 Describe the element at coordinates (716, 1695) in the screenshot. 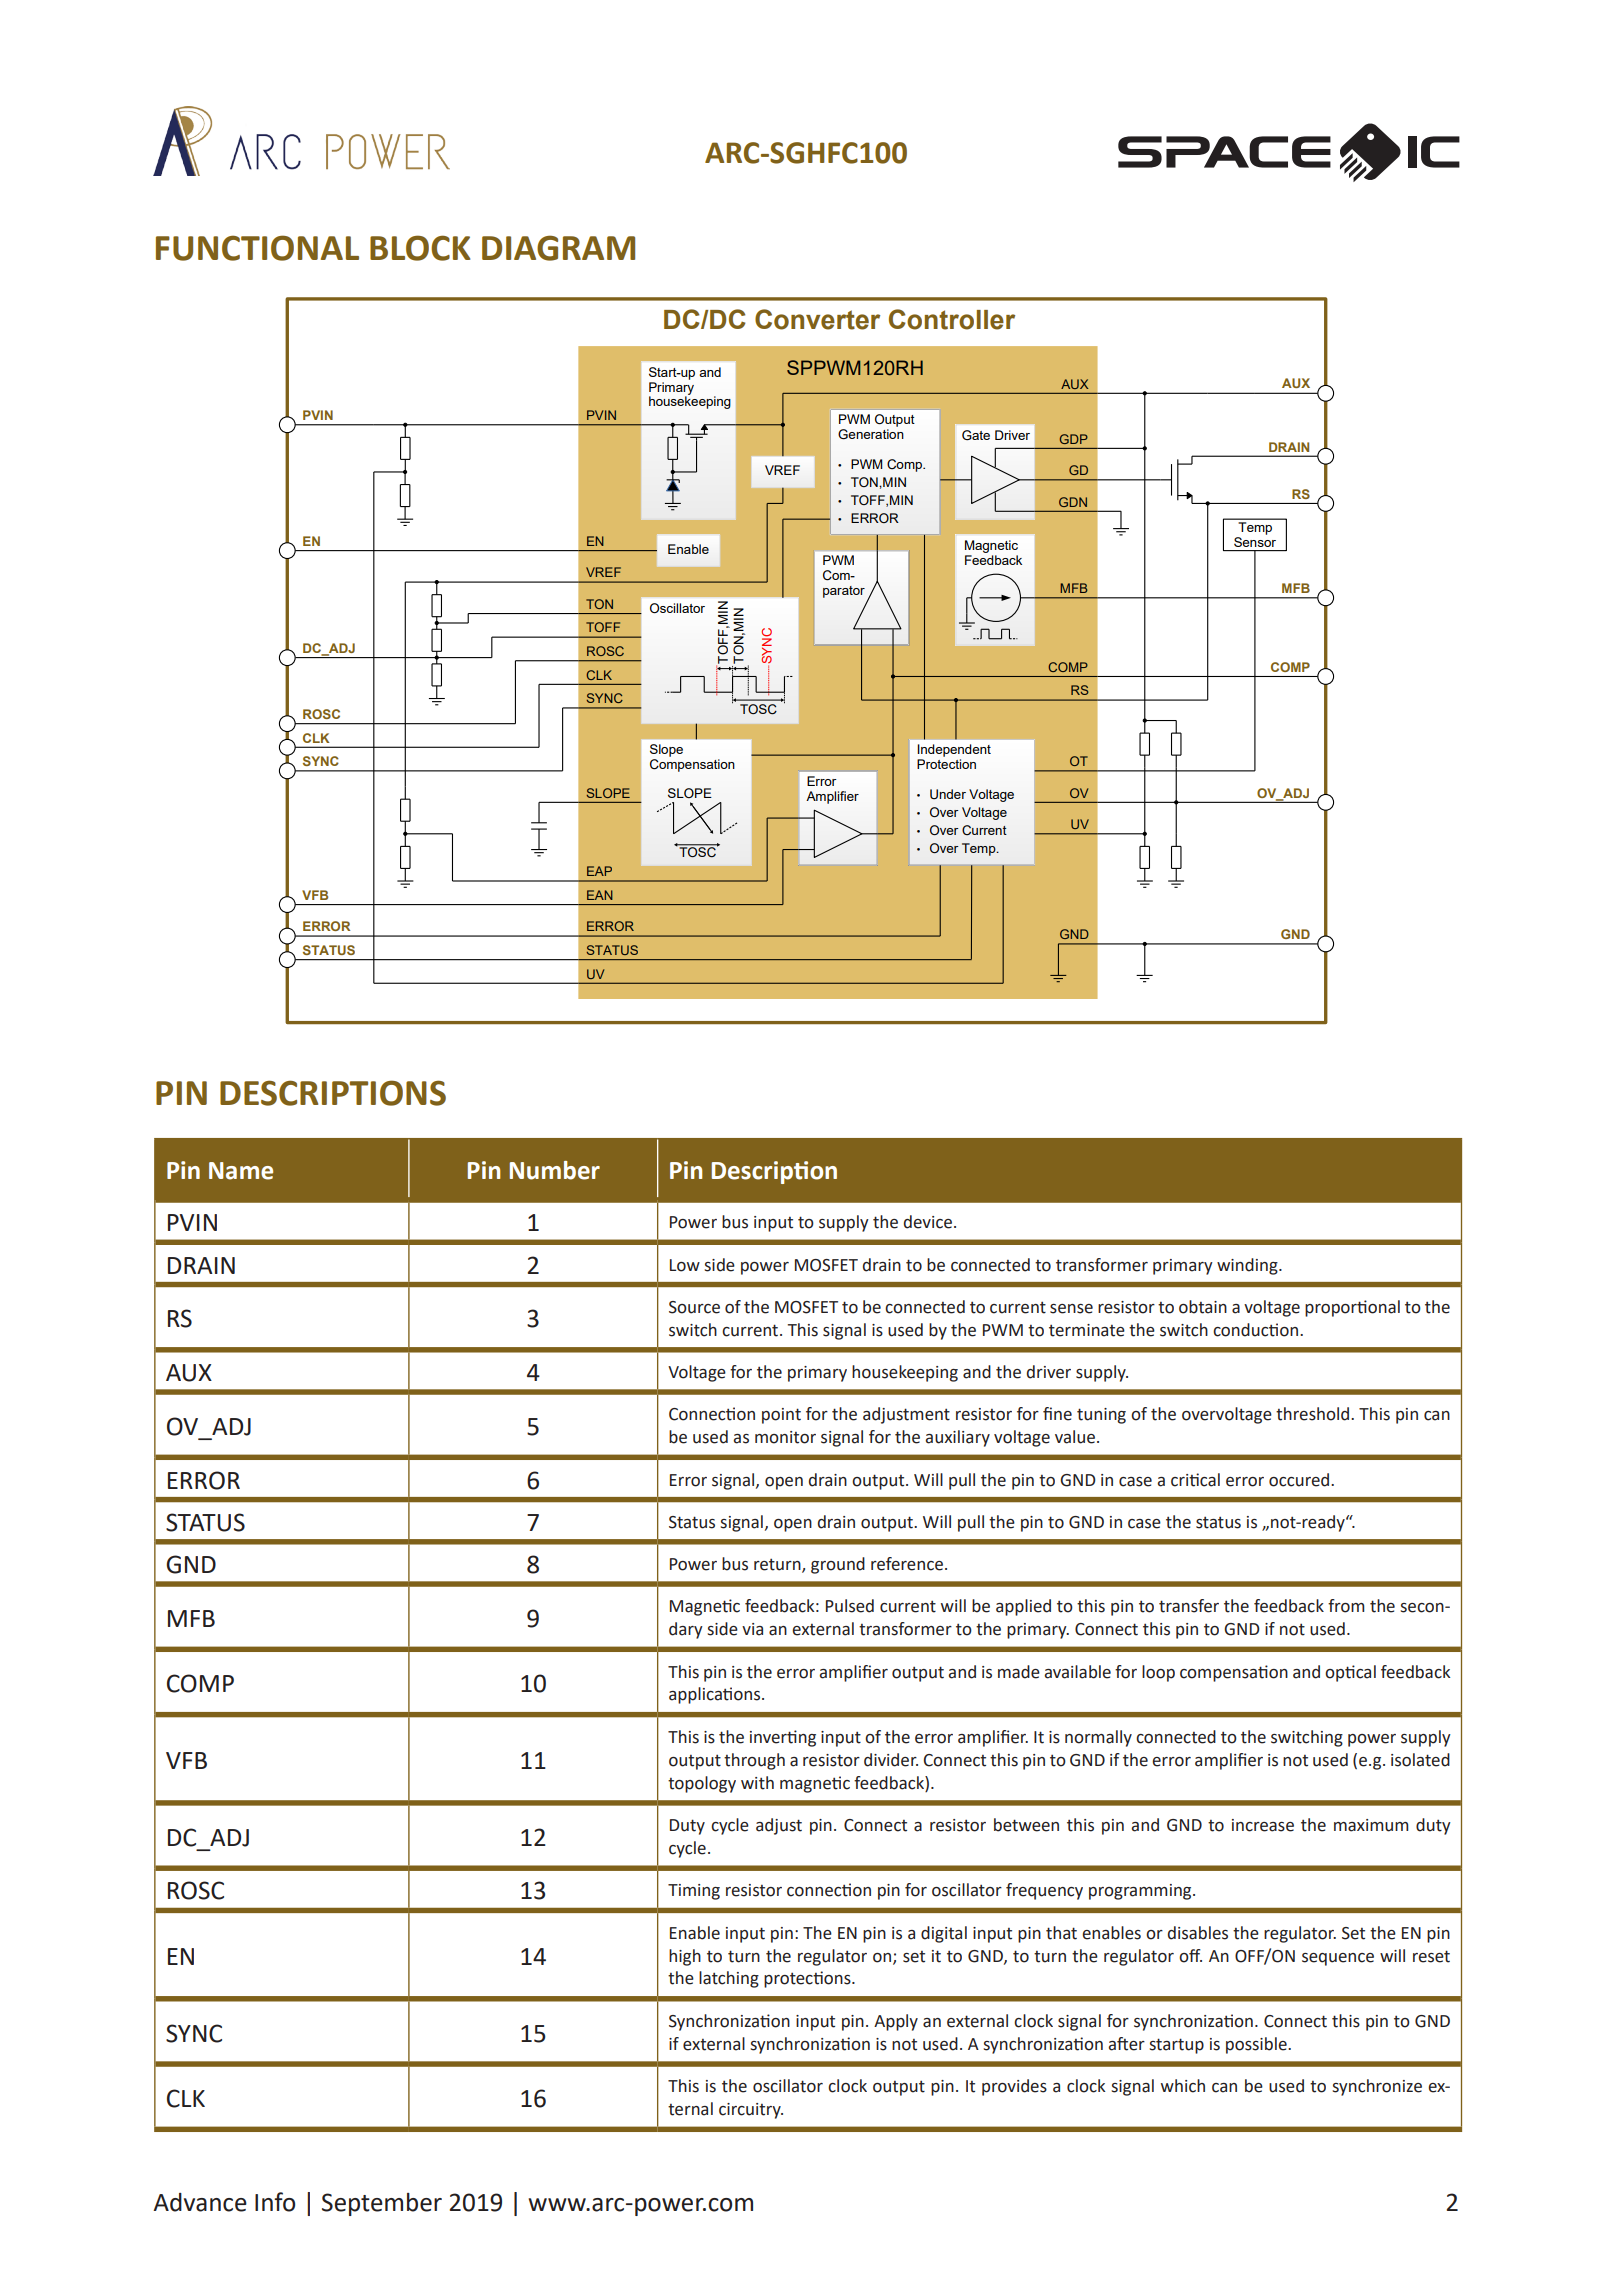

I see `applications` at that location.
